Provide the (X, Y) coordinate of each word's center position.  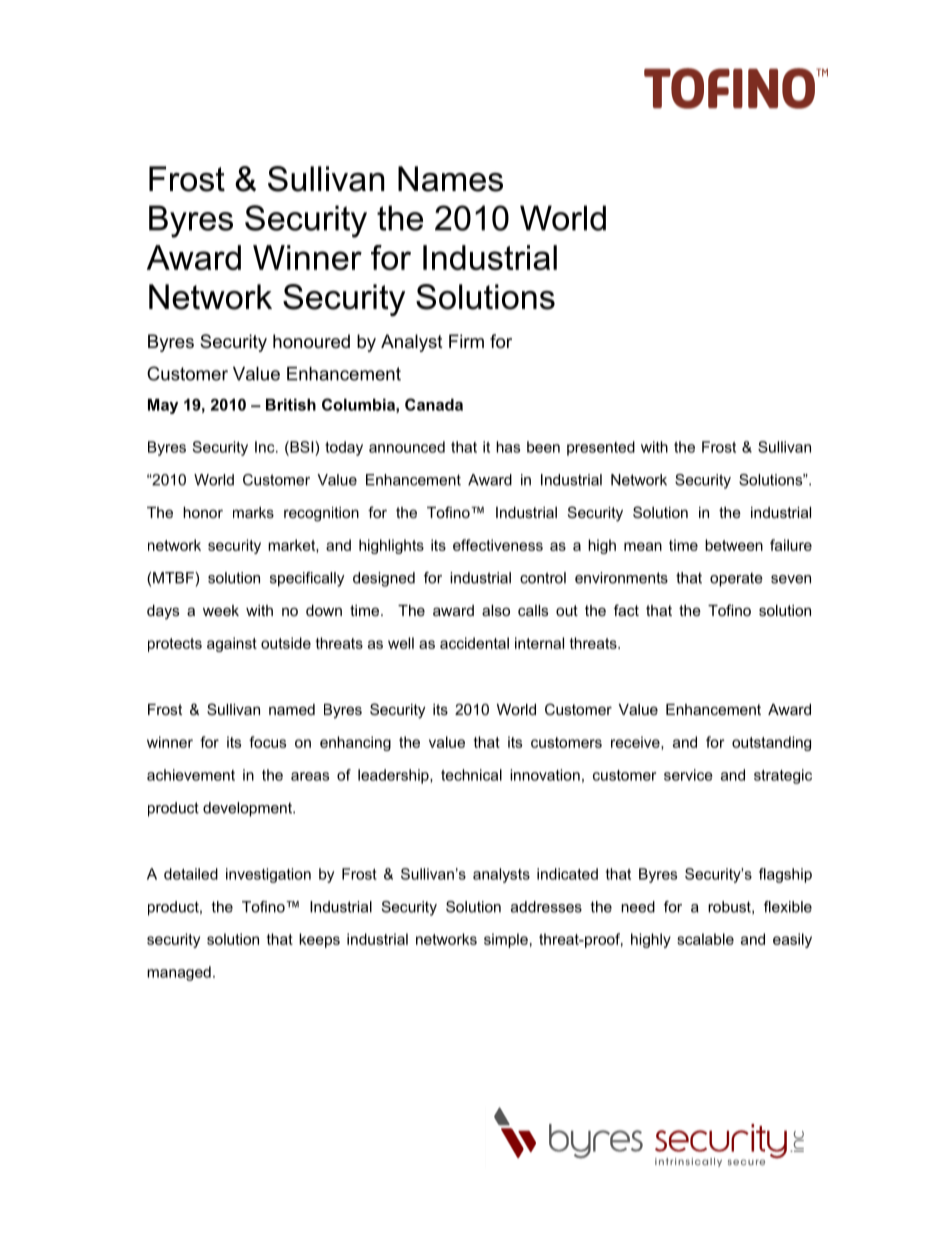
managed (179, 973)
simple (506, 940)
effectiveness (498, 545)
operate (736, 579)
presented (601, 448)
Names (450, 179)
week (221, 610)
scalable (705, 939)
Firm (466, 341)
